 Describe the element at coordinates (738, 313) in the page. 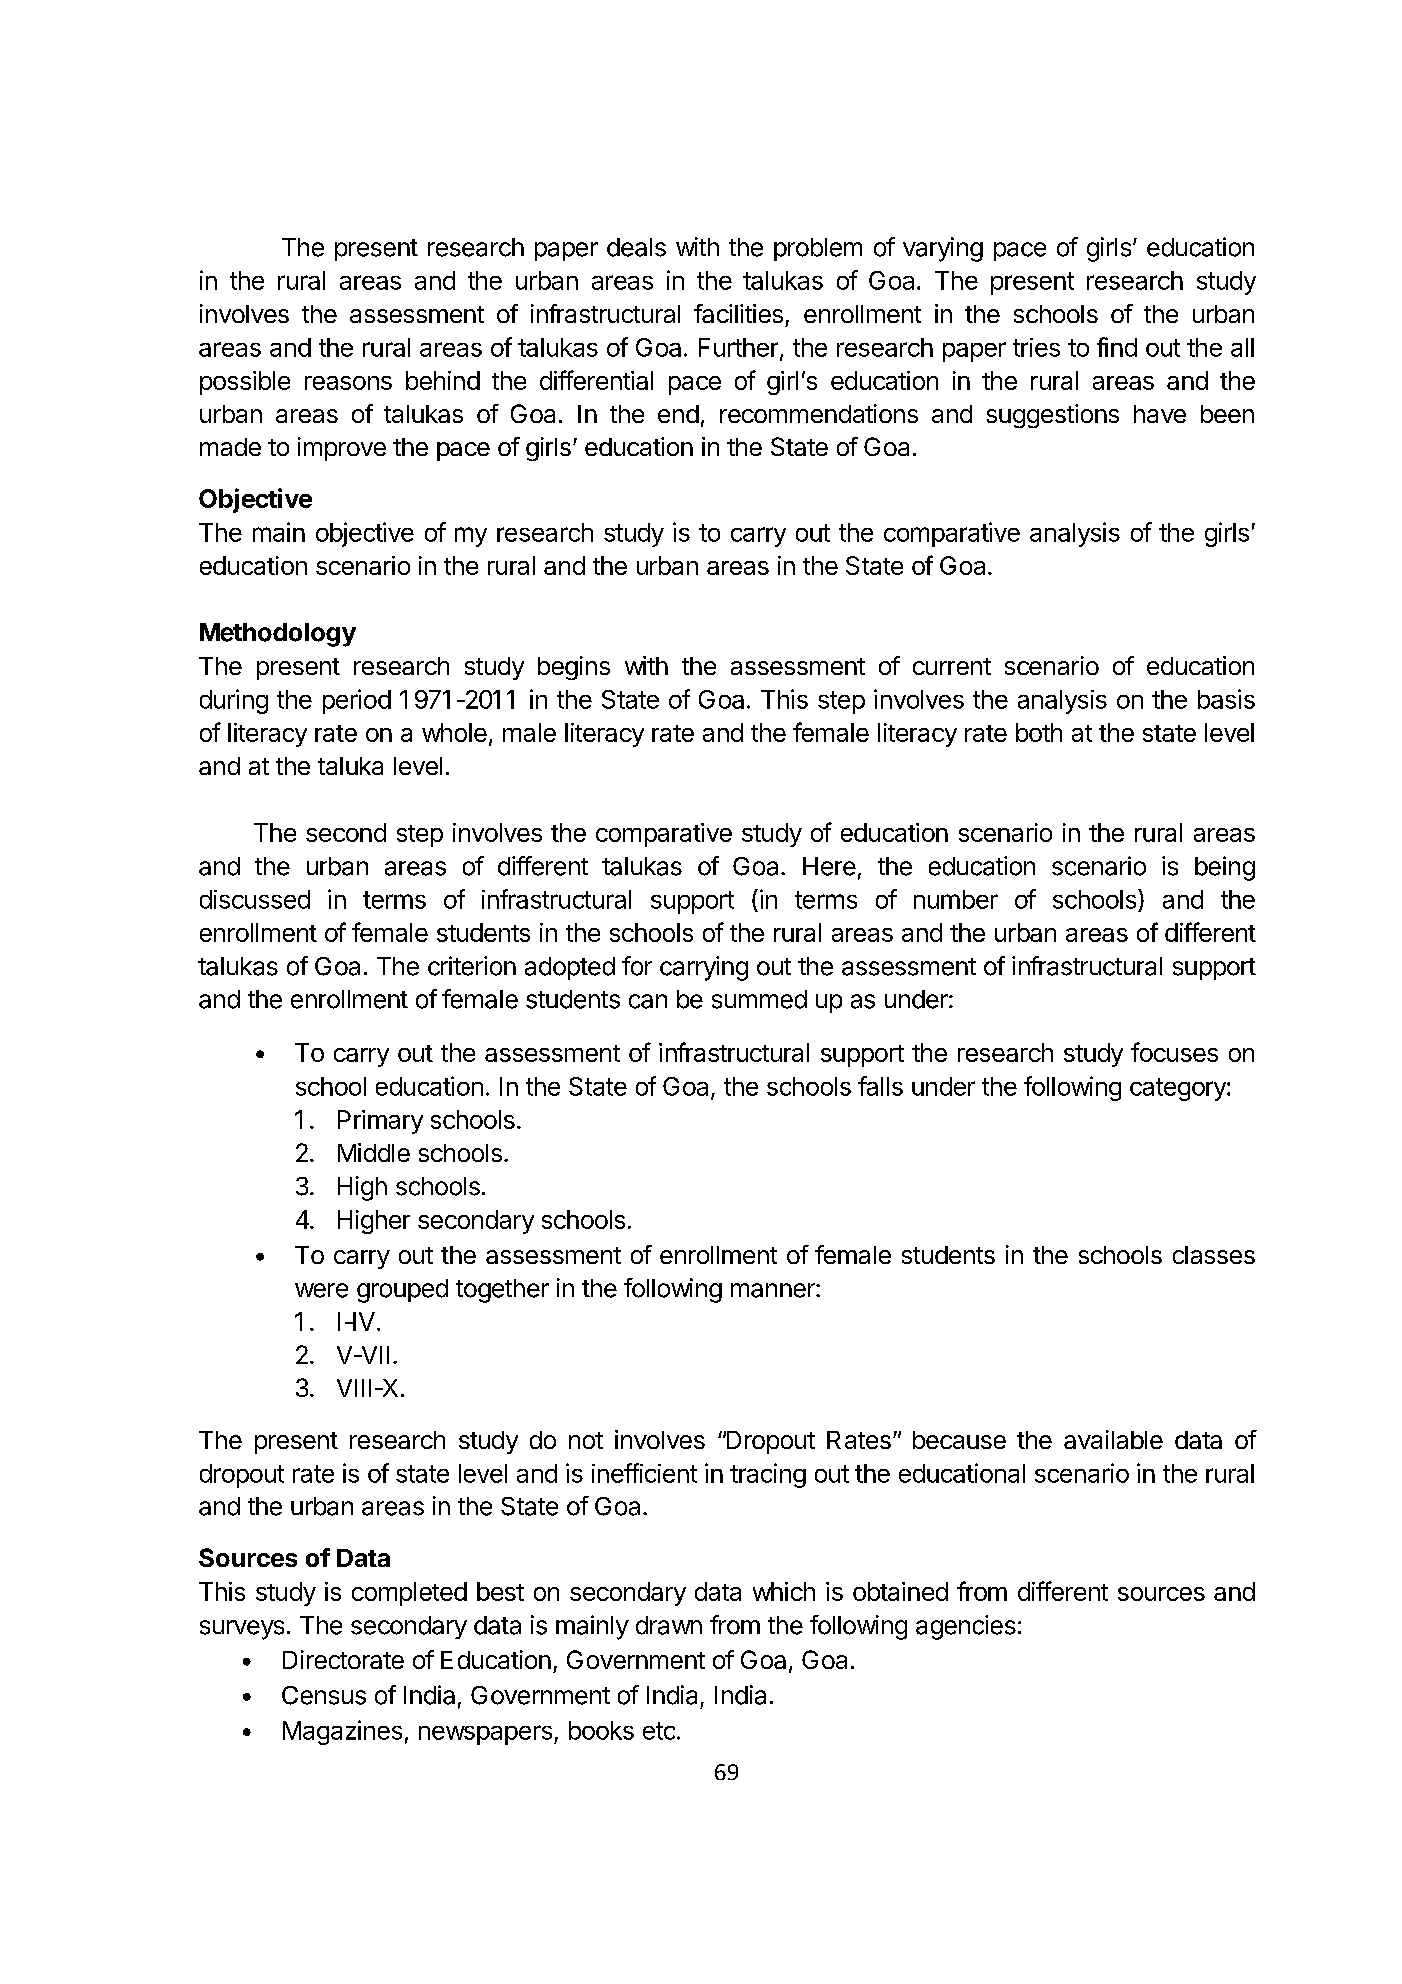

I see `facilities` at that location.
